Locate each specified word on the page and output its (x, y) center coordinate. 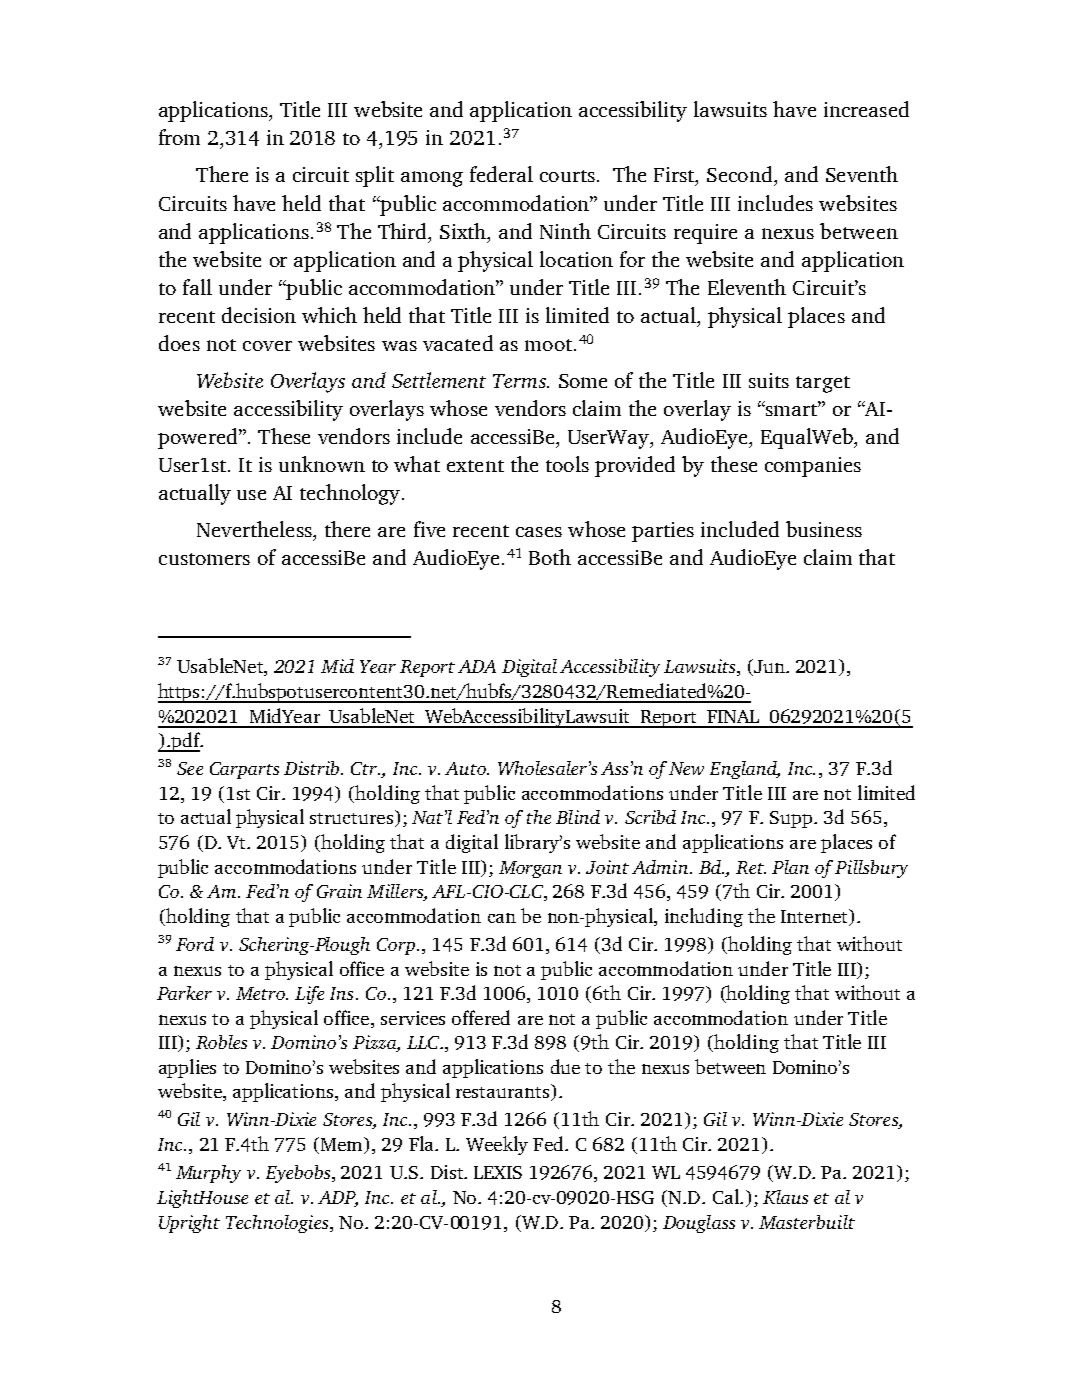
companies (813, 467)
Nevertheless (255, 529)
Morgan (530, 869)
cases (539, 532)
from (179, 137)
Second (739, 174)
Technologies (278, 1224)
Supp (792, 819)
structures (351, 818)
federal (501, 174)
